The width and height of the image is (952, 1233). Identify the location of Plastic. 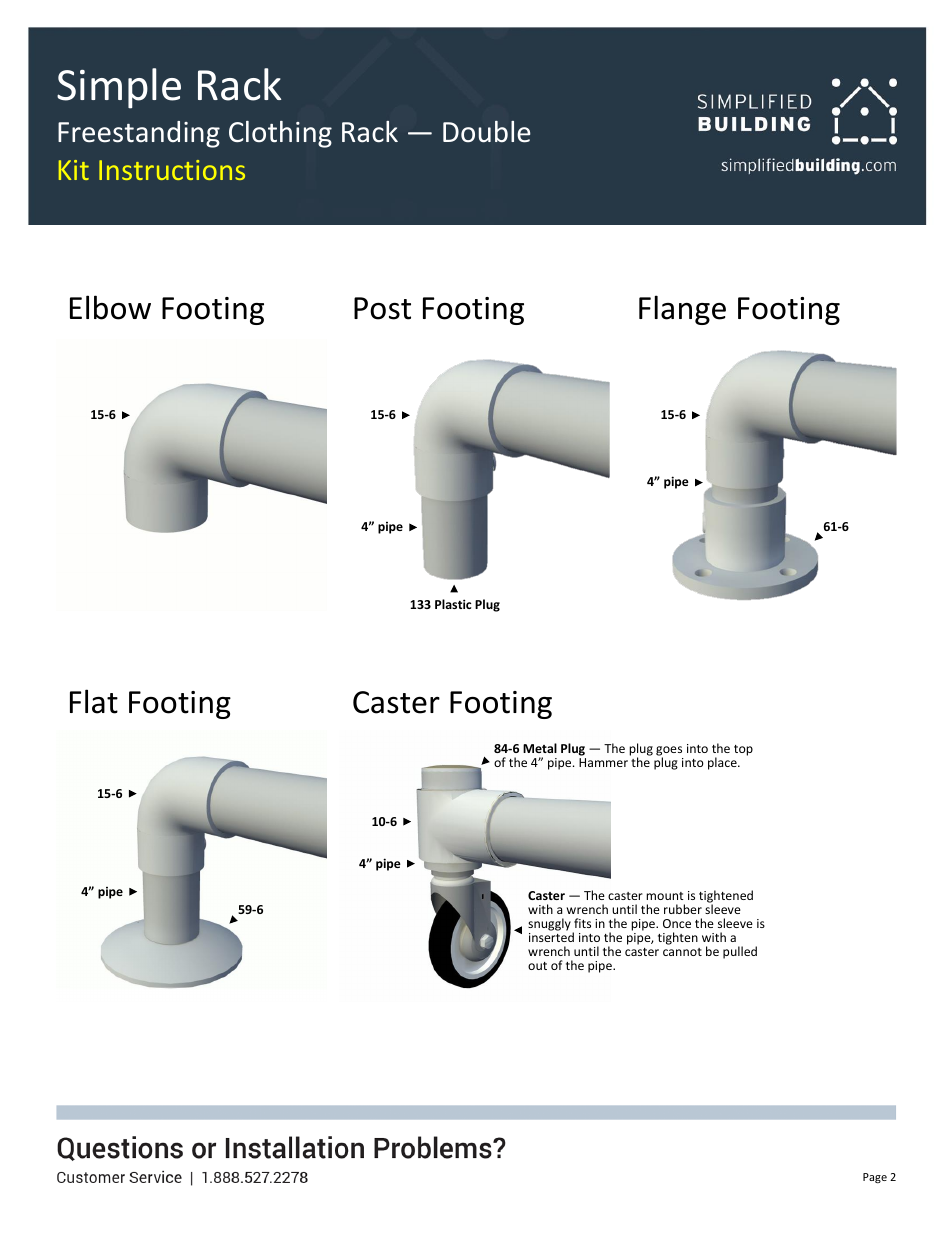
(453, 604).
